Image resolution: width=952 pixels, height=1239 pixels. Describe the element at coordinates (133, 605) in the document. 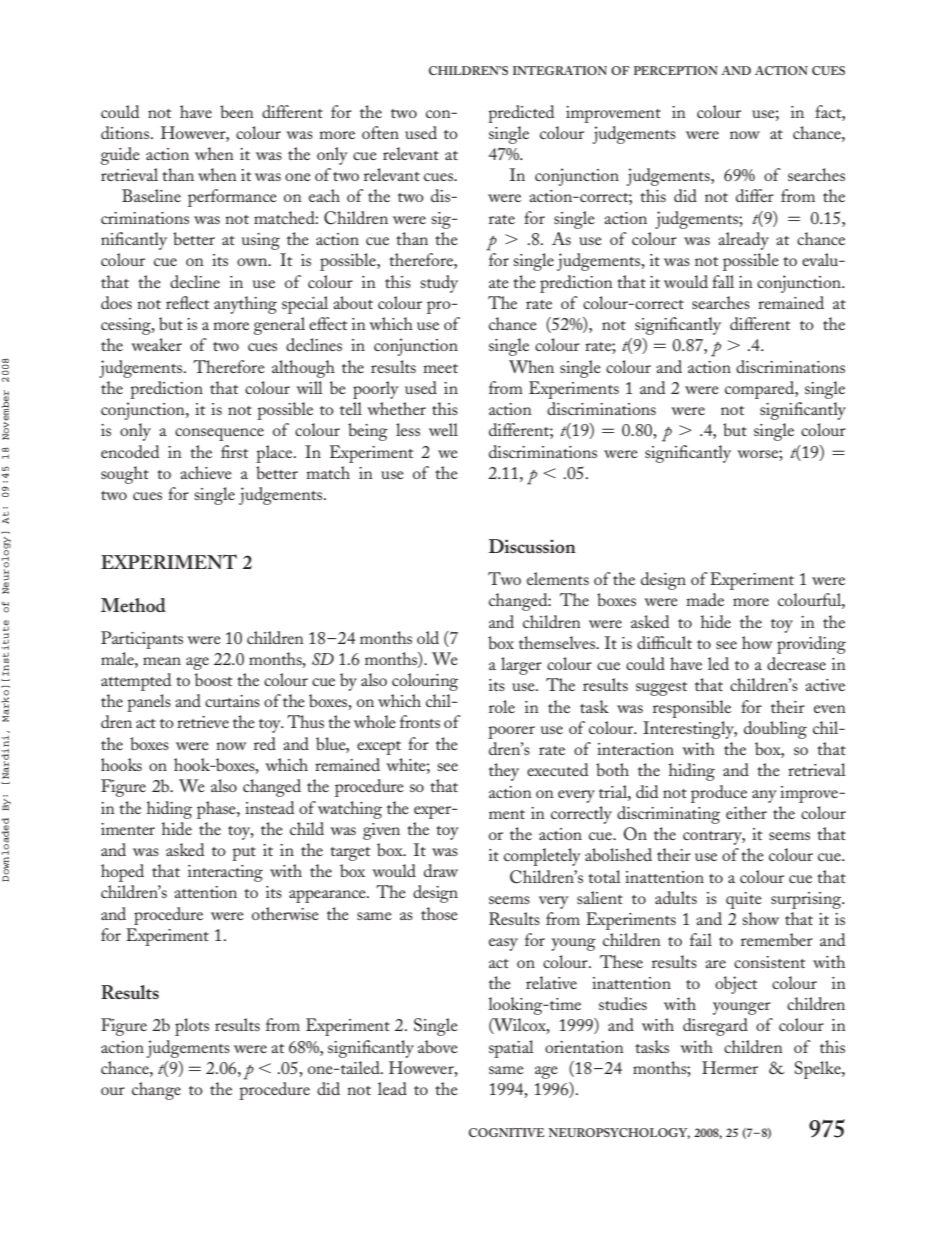

I see `Method` at that location.
